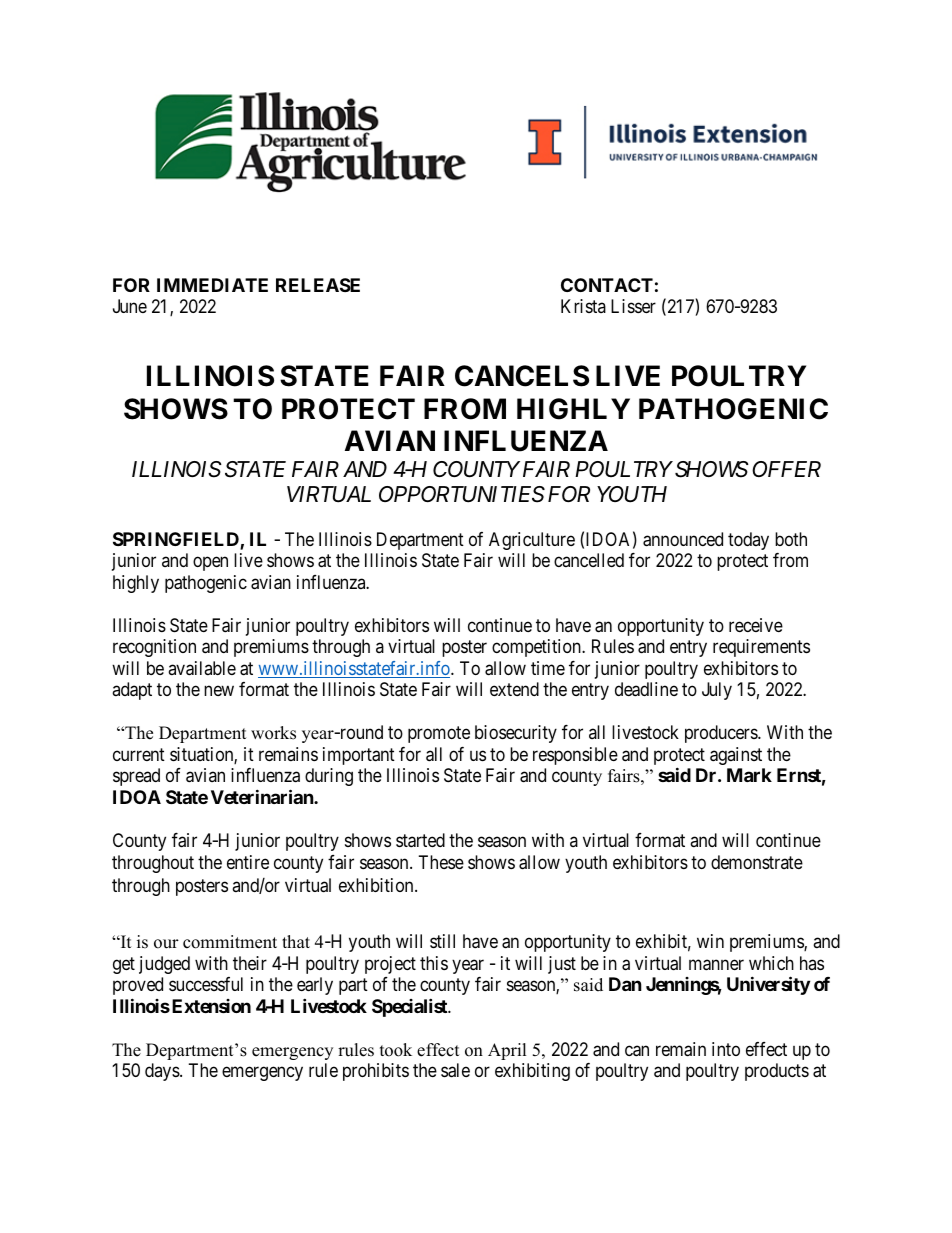 Image resolution: width=952 pixels, height=1233 pixels. Describe the element at coordinates (717, 691) in the screenshot. I see `July` at that location.
